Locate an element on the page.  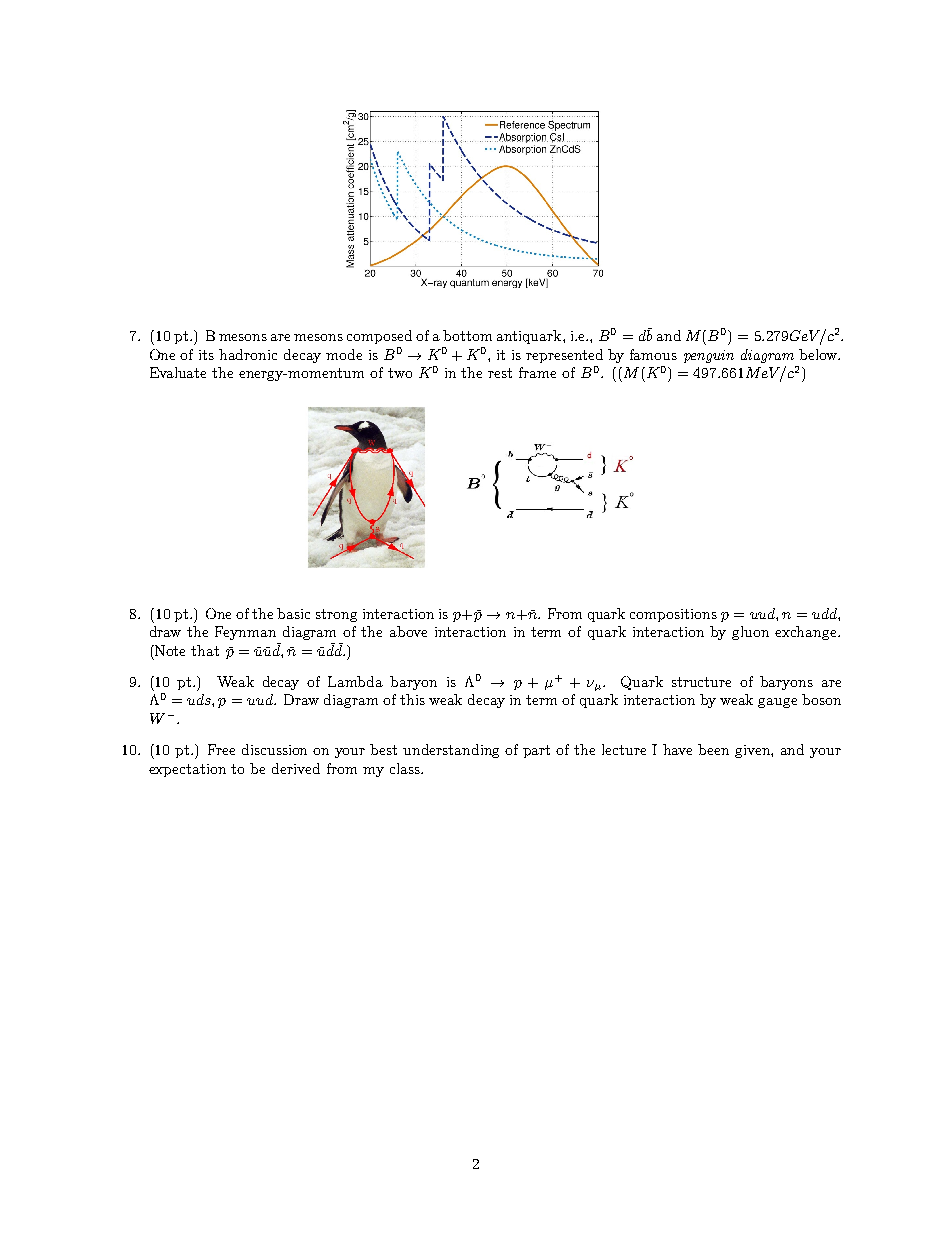
this is located at coordinates (412, 699).
